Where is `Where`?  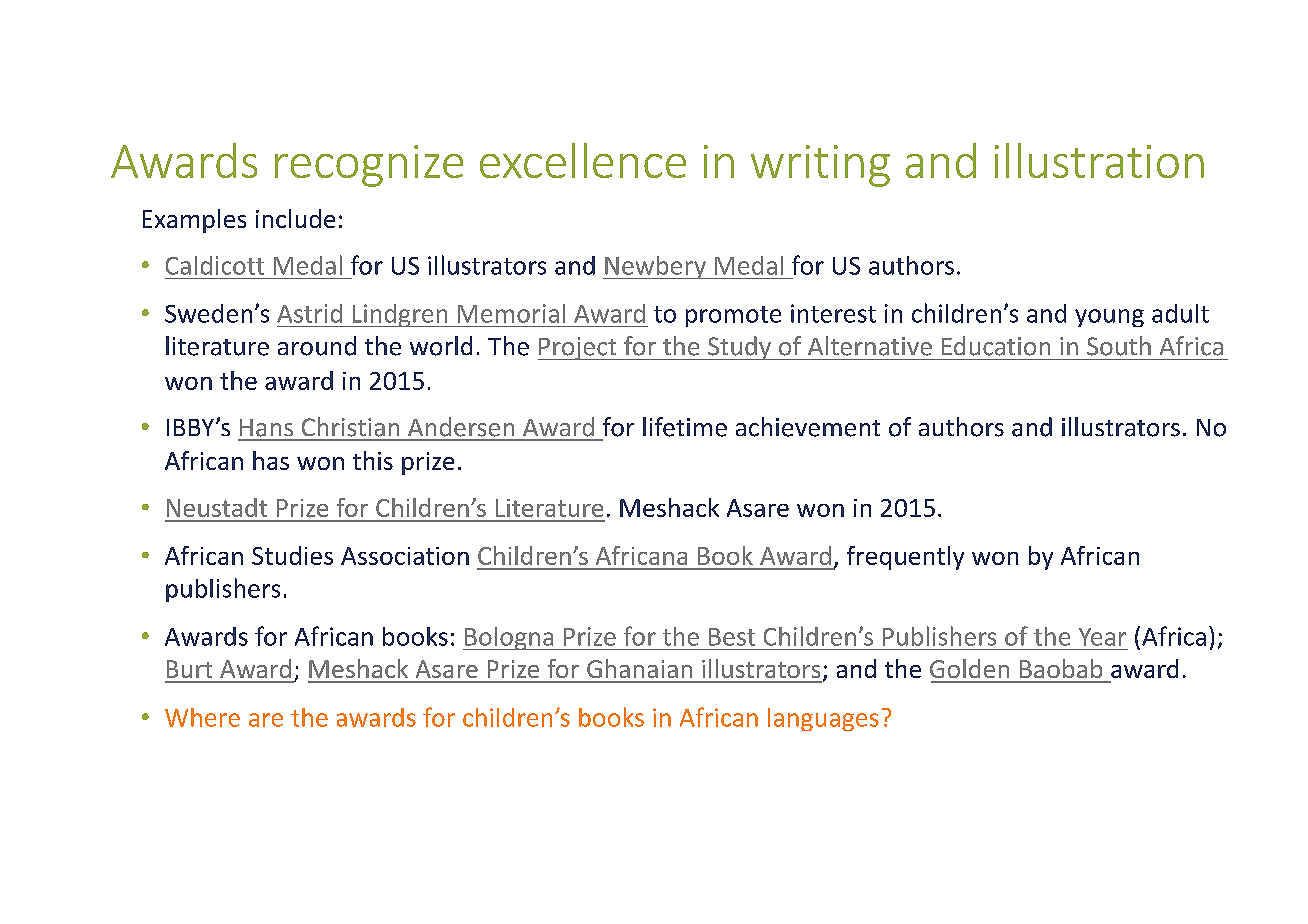 Where is located at coordinates (202, 717).
